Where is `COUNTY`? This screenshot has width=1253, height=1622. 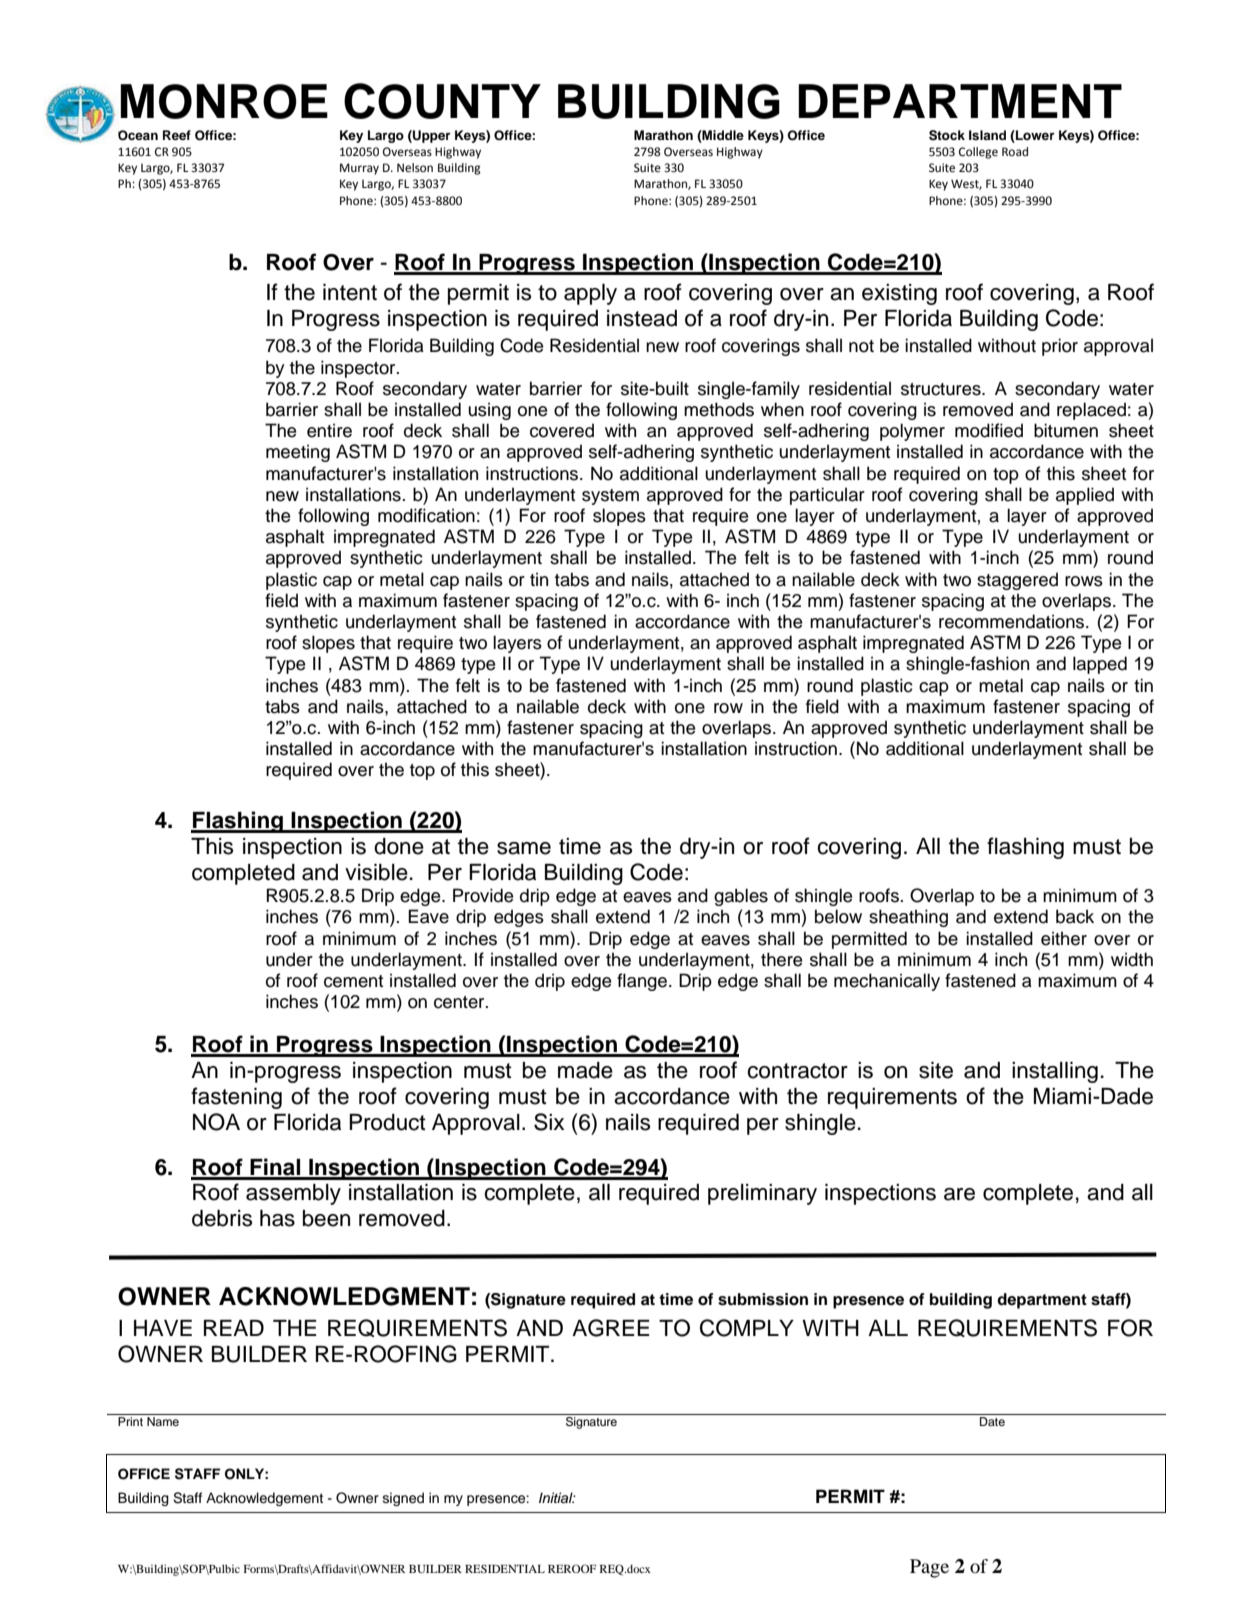 COUNTY is located at coordinates (442, 101).
